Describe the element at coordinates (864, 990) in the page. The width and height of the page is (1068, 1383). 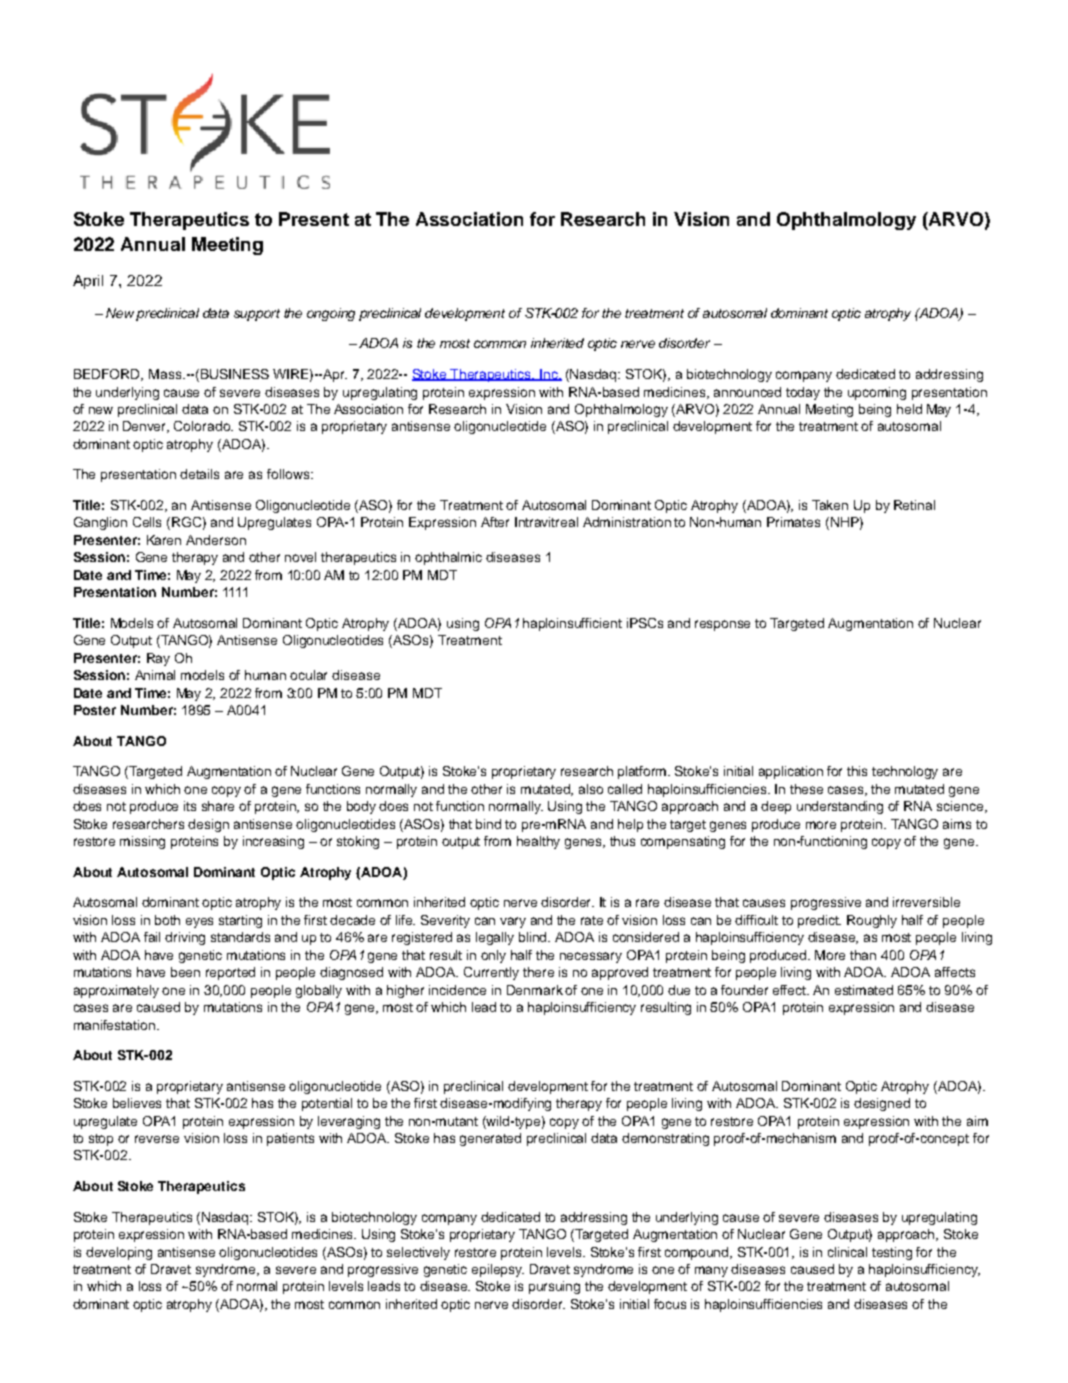
I see `estimated` at that location.
